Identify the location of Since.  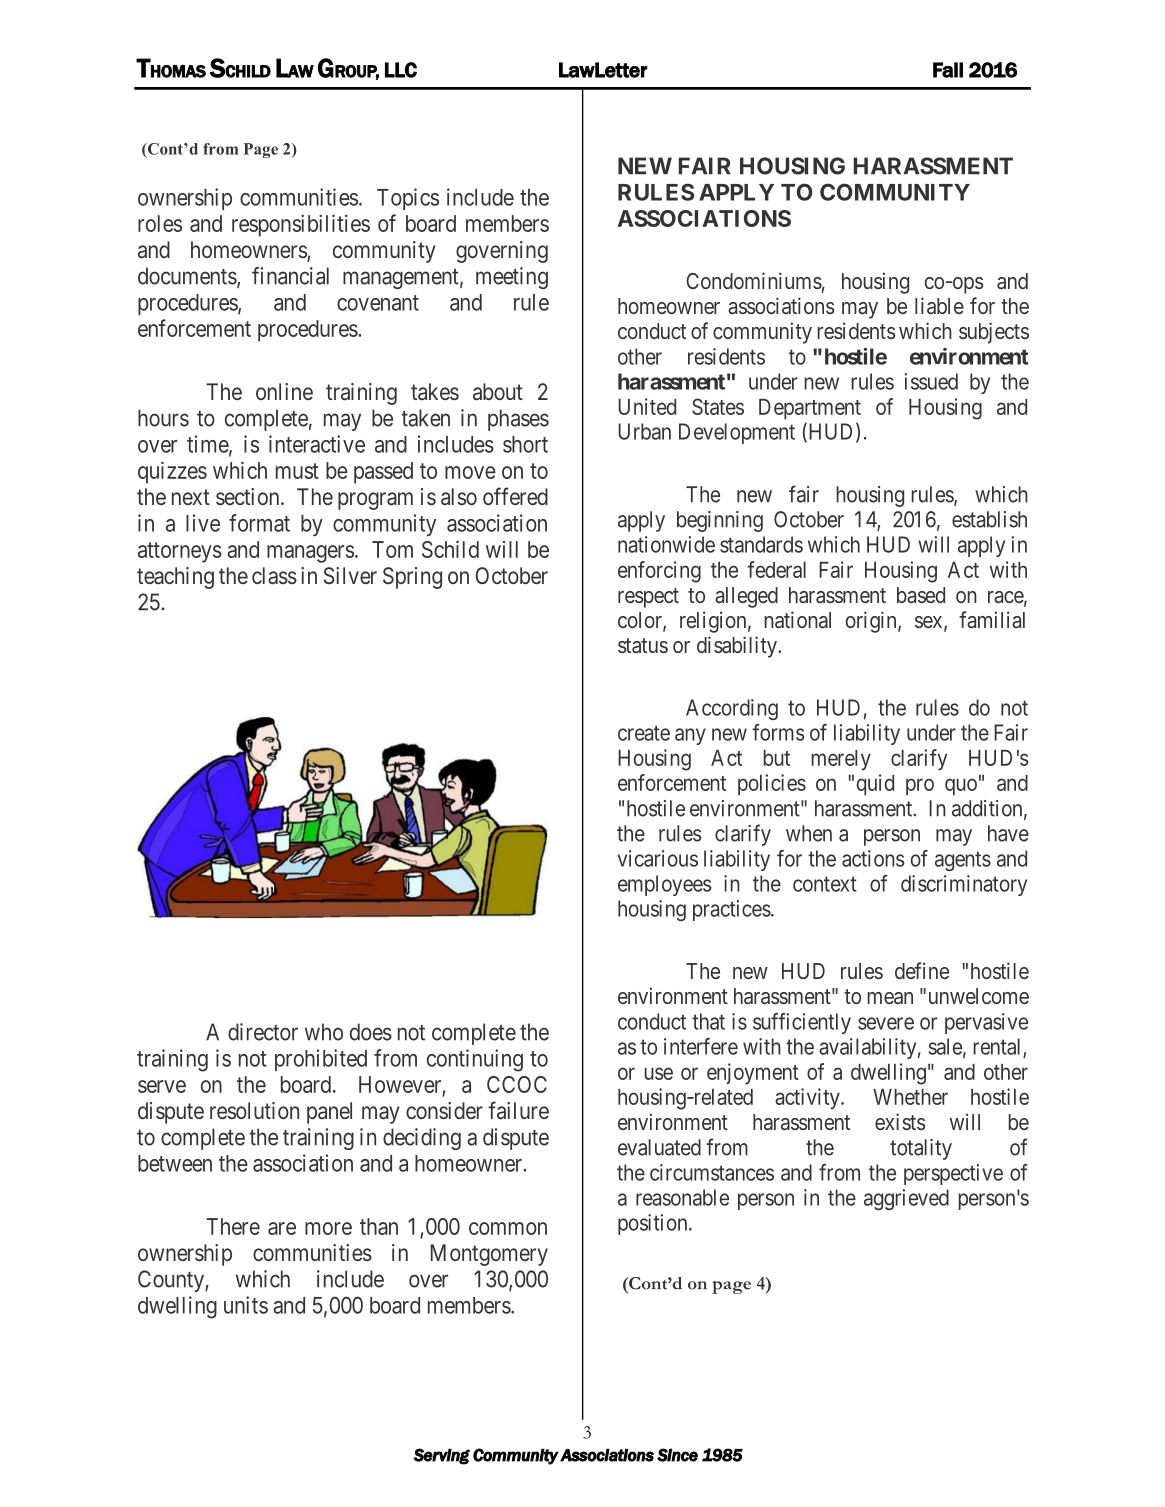
(677, 1455).
